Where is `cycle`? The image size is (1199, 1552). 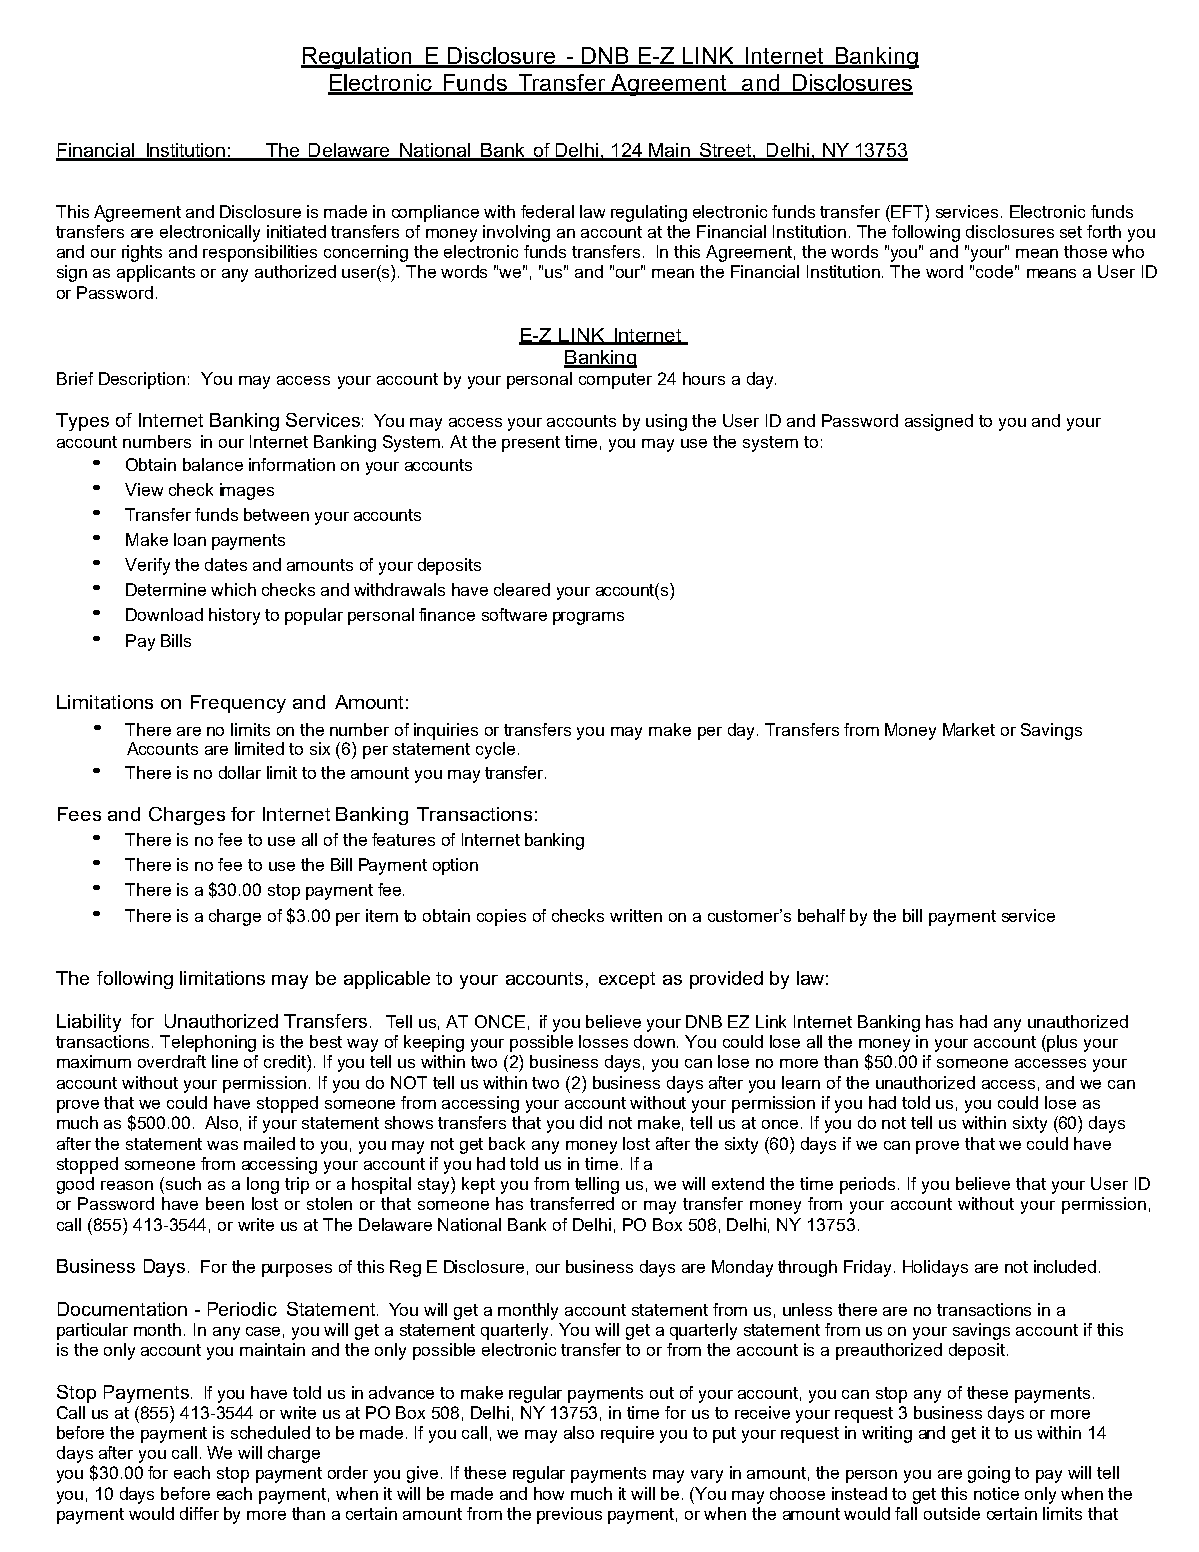 cycle is located at coordinates (495, 750).
